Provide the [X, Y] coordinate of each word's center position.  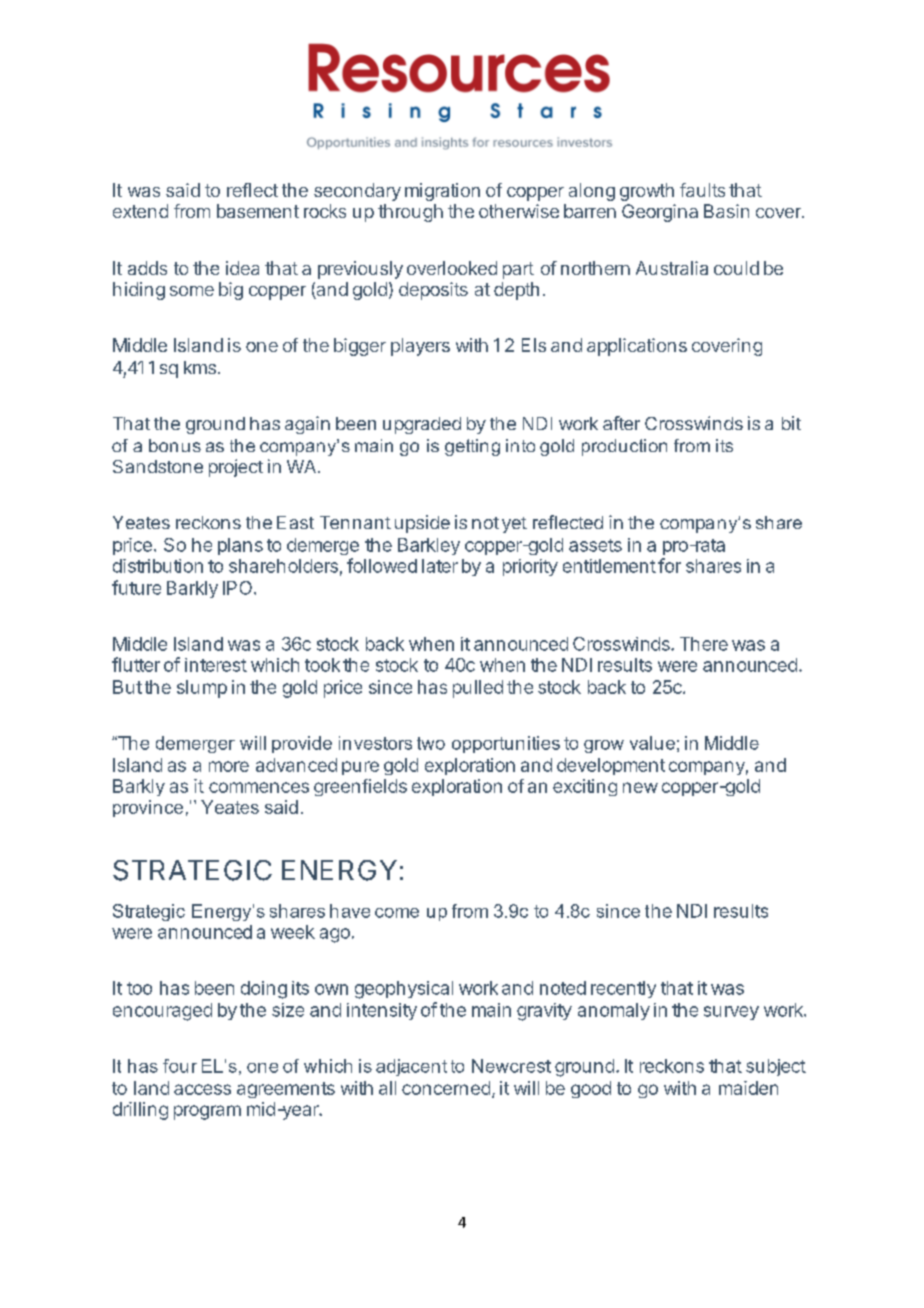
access [202, 1089]
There [704, 644]
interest [216, 665]
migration [442, 192]
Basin [726, 211]
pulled [478, 689]
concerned [446, 1088]
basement [258, 211]
